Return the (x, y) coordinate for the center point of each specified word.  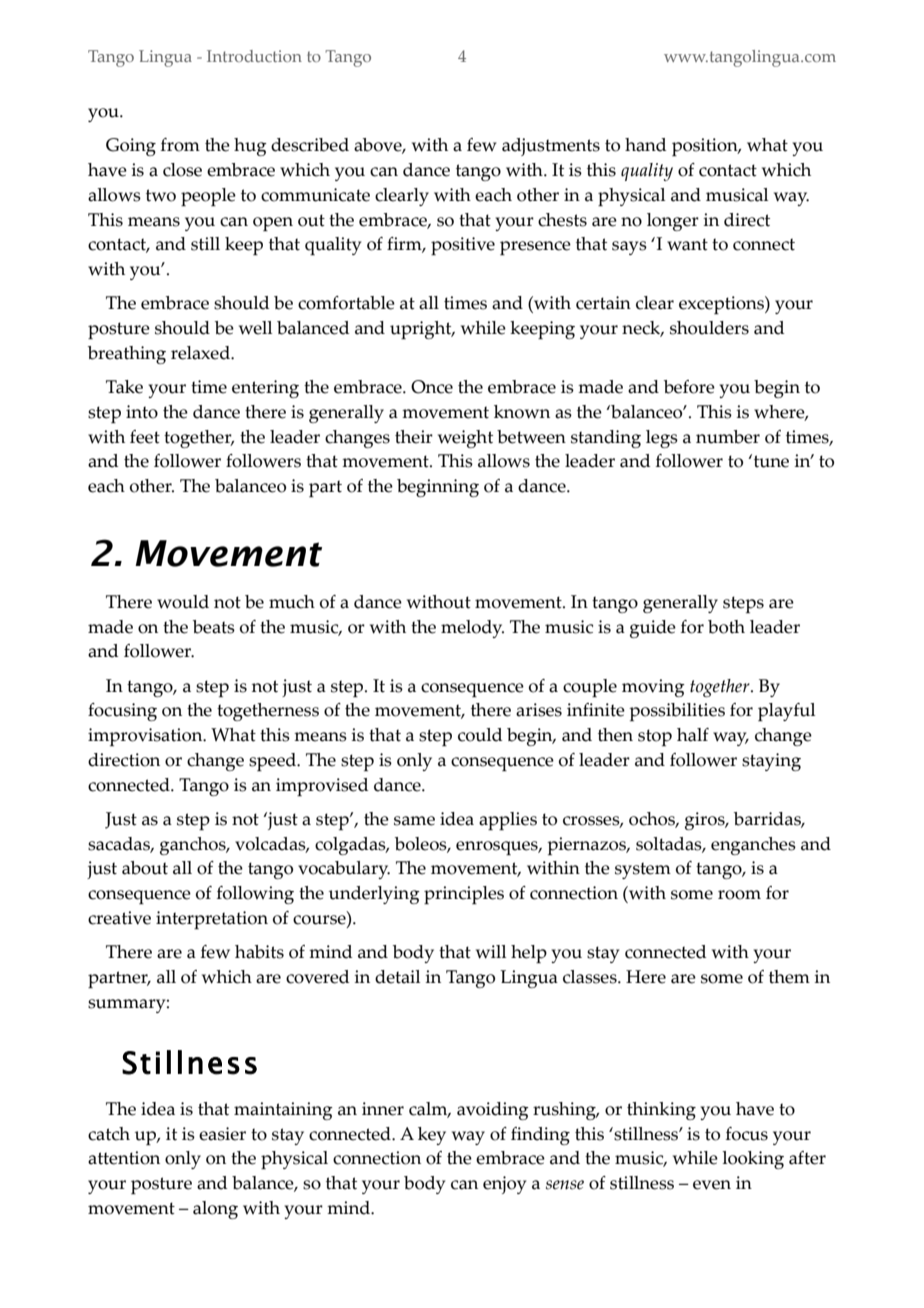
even (712, 1185)
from (180, 145)
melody (472, 629)
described (310, 145)
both (726, 627)
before (689, 387)
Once (432, 387)
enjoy (504, 1185)
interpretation (212, 920)
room (739, 895)
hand (645, 145)
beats (214, 627)
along (215, 1210)
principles (464, 895)
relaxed (201, 353)
